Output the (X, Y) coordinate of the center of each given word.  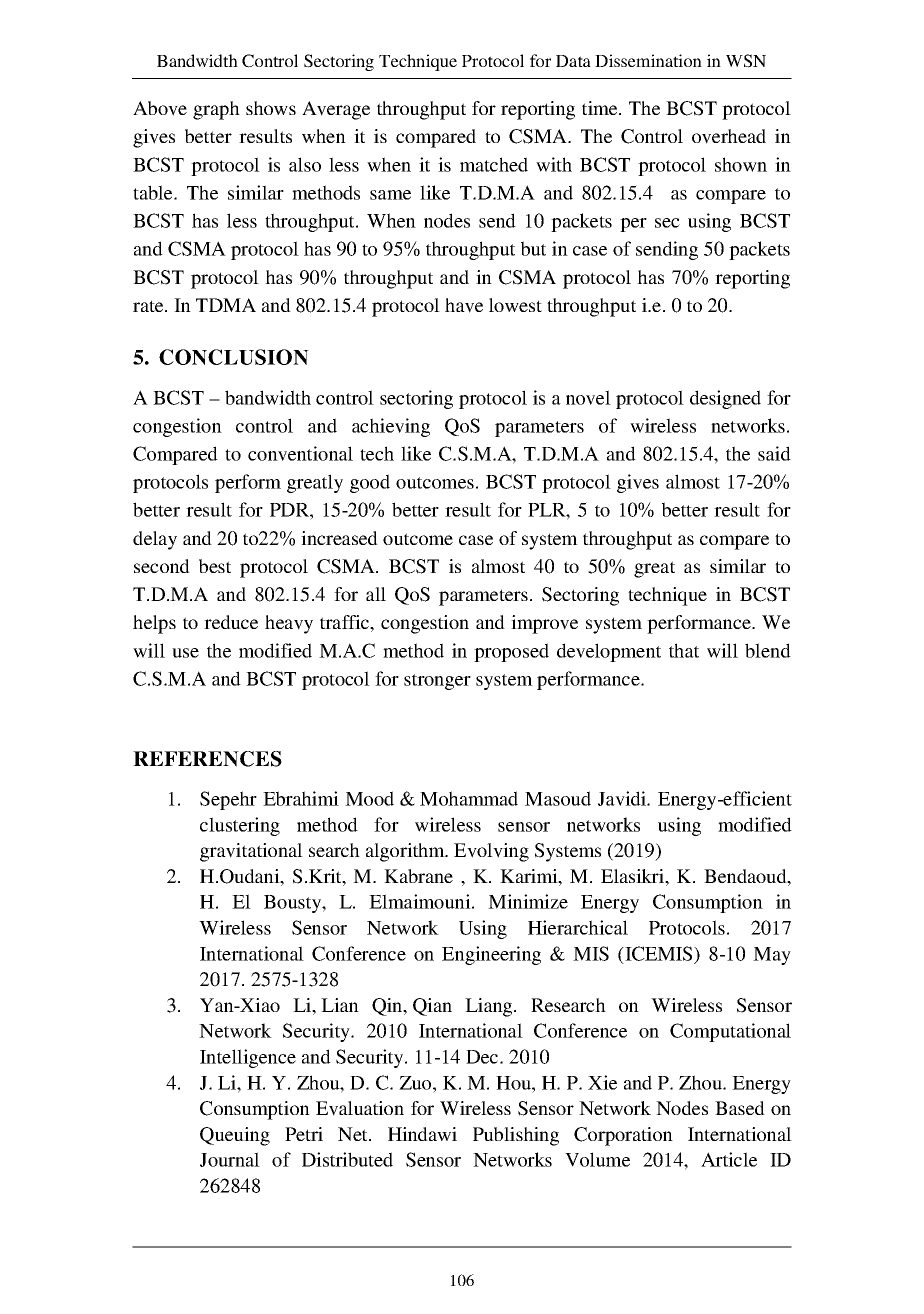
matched (494, 164)
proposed (511, 652)
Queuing (235, 1136)
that (684, 650)
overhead (729, 136)
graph (216, 110)
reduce (231, 622)
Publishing (516, 1136)
